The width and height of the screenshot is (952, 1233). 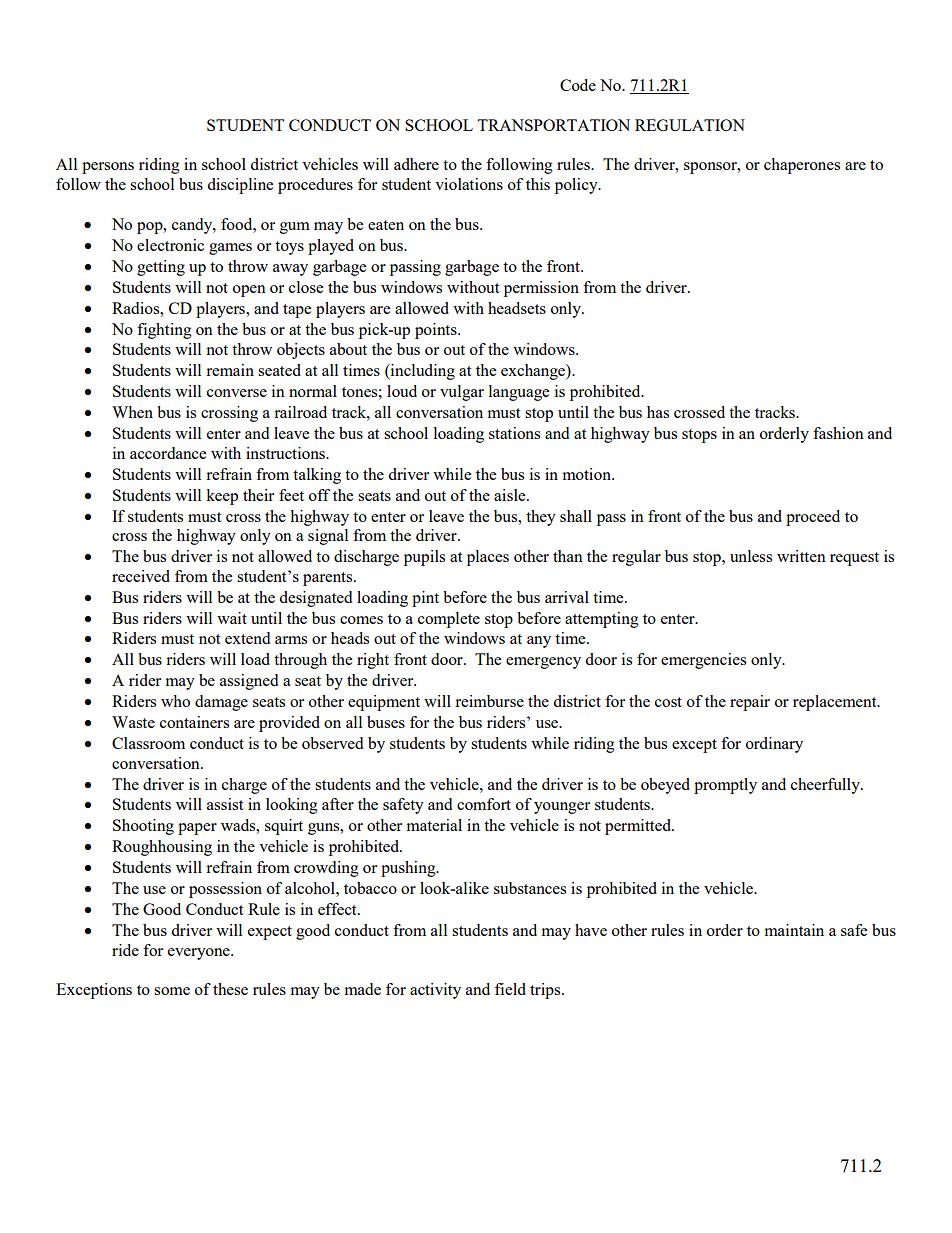 What do you see at coordinates (553, 125) in the screenshot?
I see `TRANSPORTATION` at bounding box center [553, 125].
